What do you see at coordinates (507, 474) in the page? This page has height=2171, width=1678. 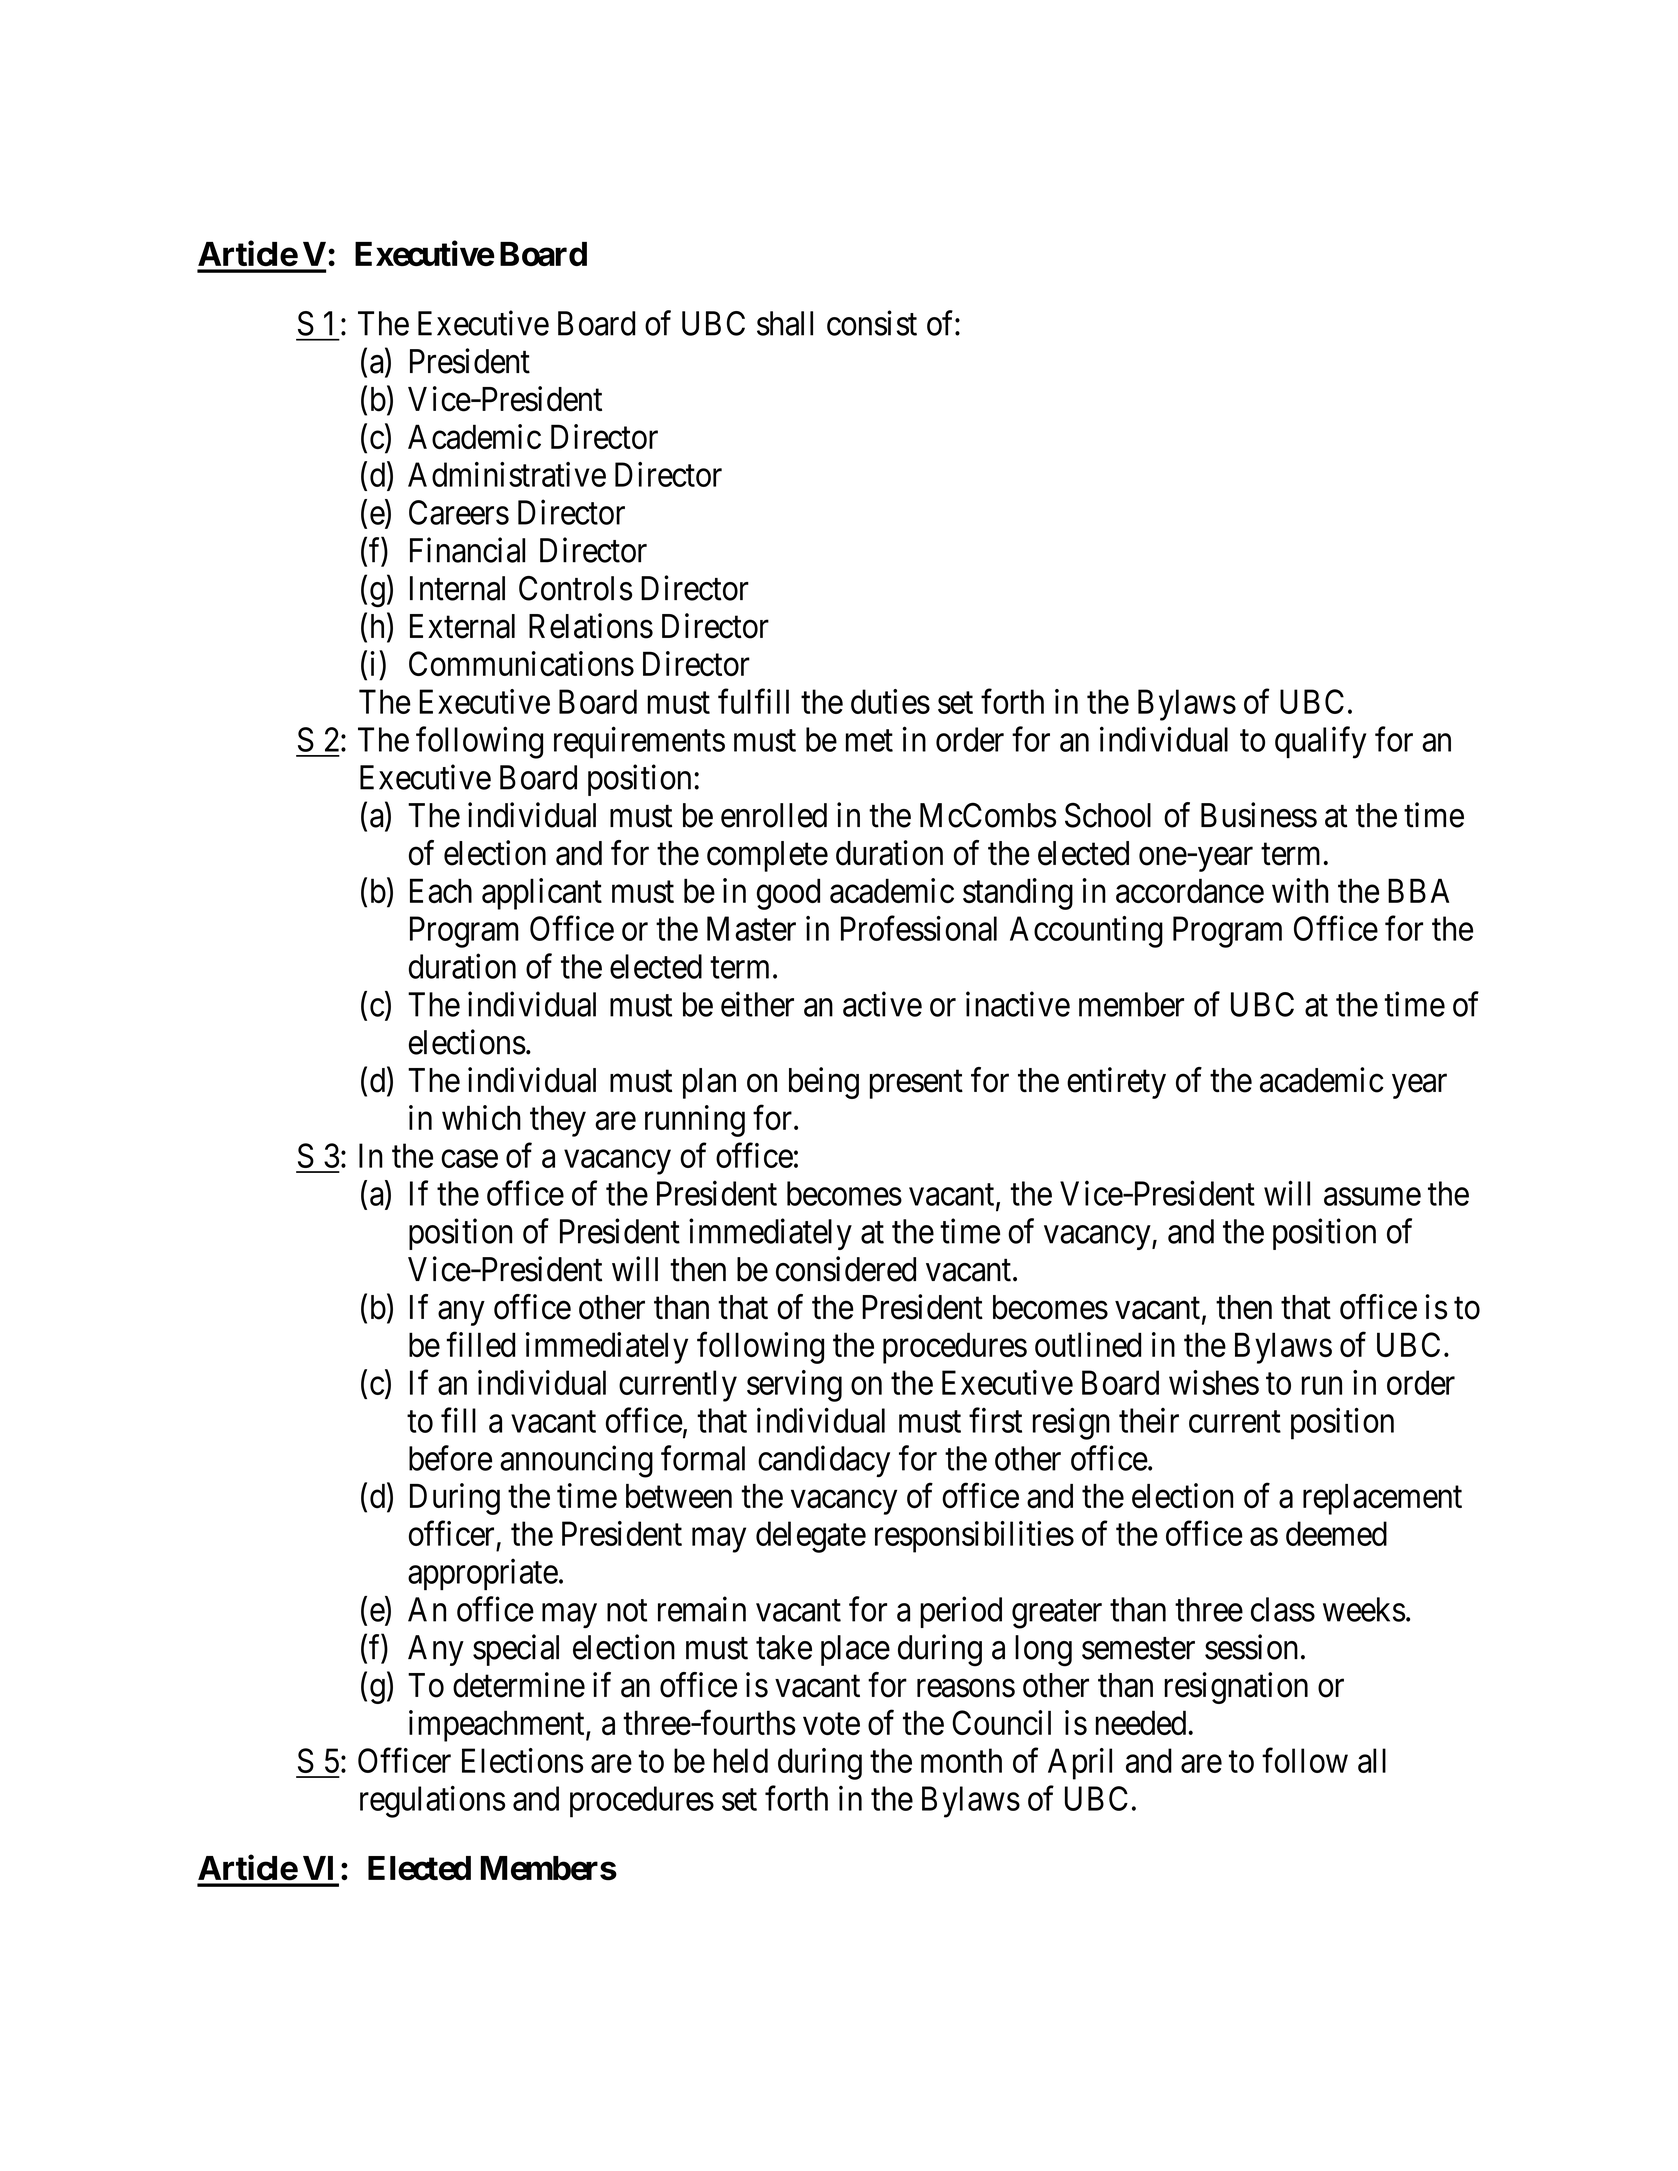 I see `Administrative` at bounding box center [507, 474].
